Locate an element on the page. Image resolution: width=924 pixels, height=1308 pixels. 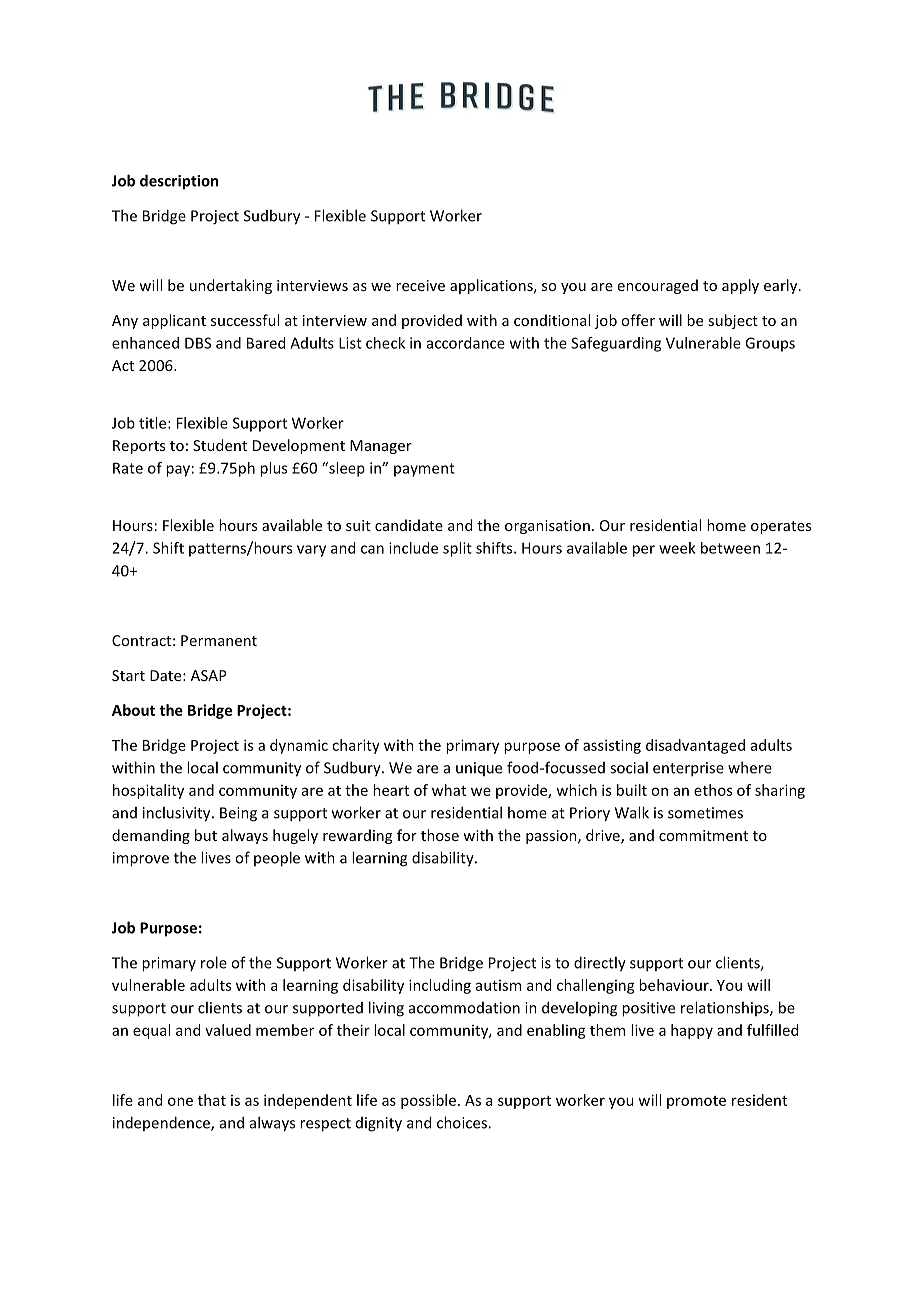
disadvantaged is located at coordinates (695, 746).
